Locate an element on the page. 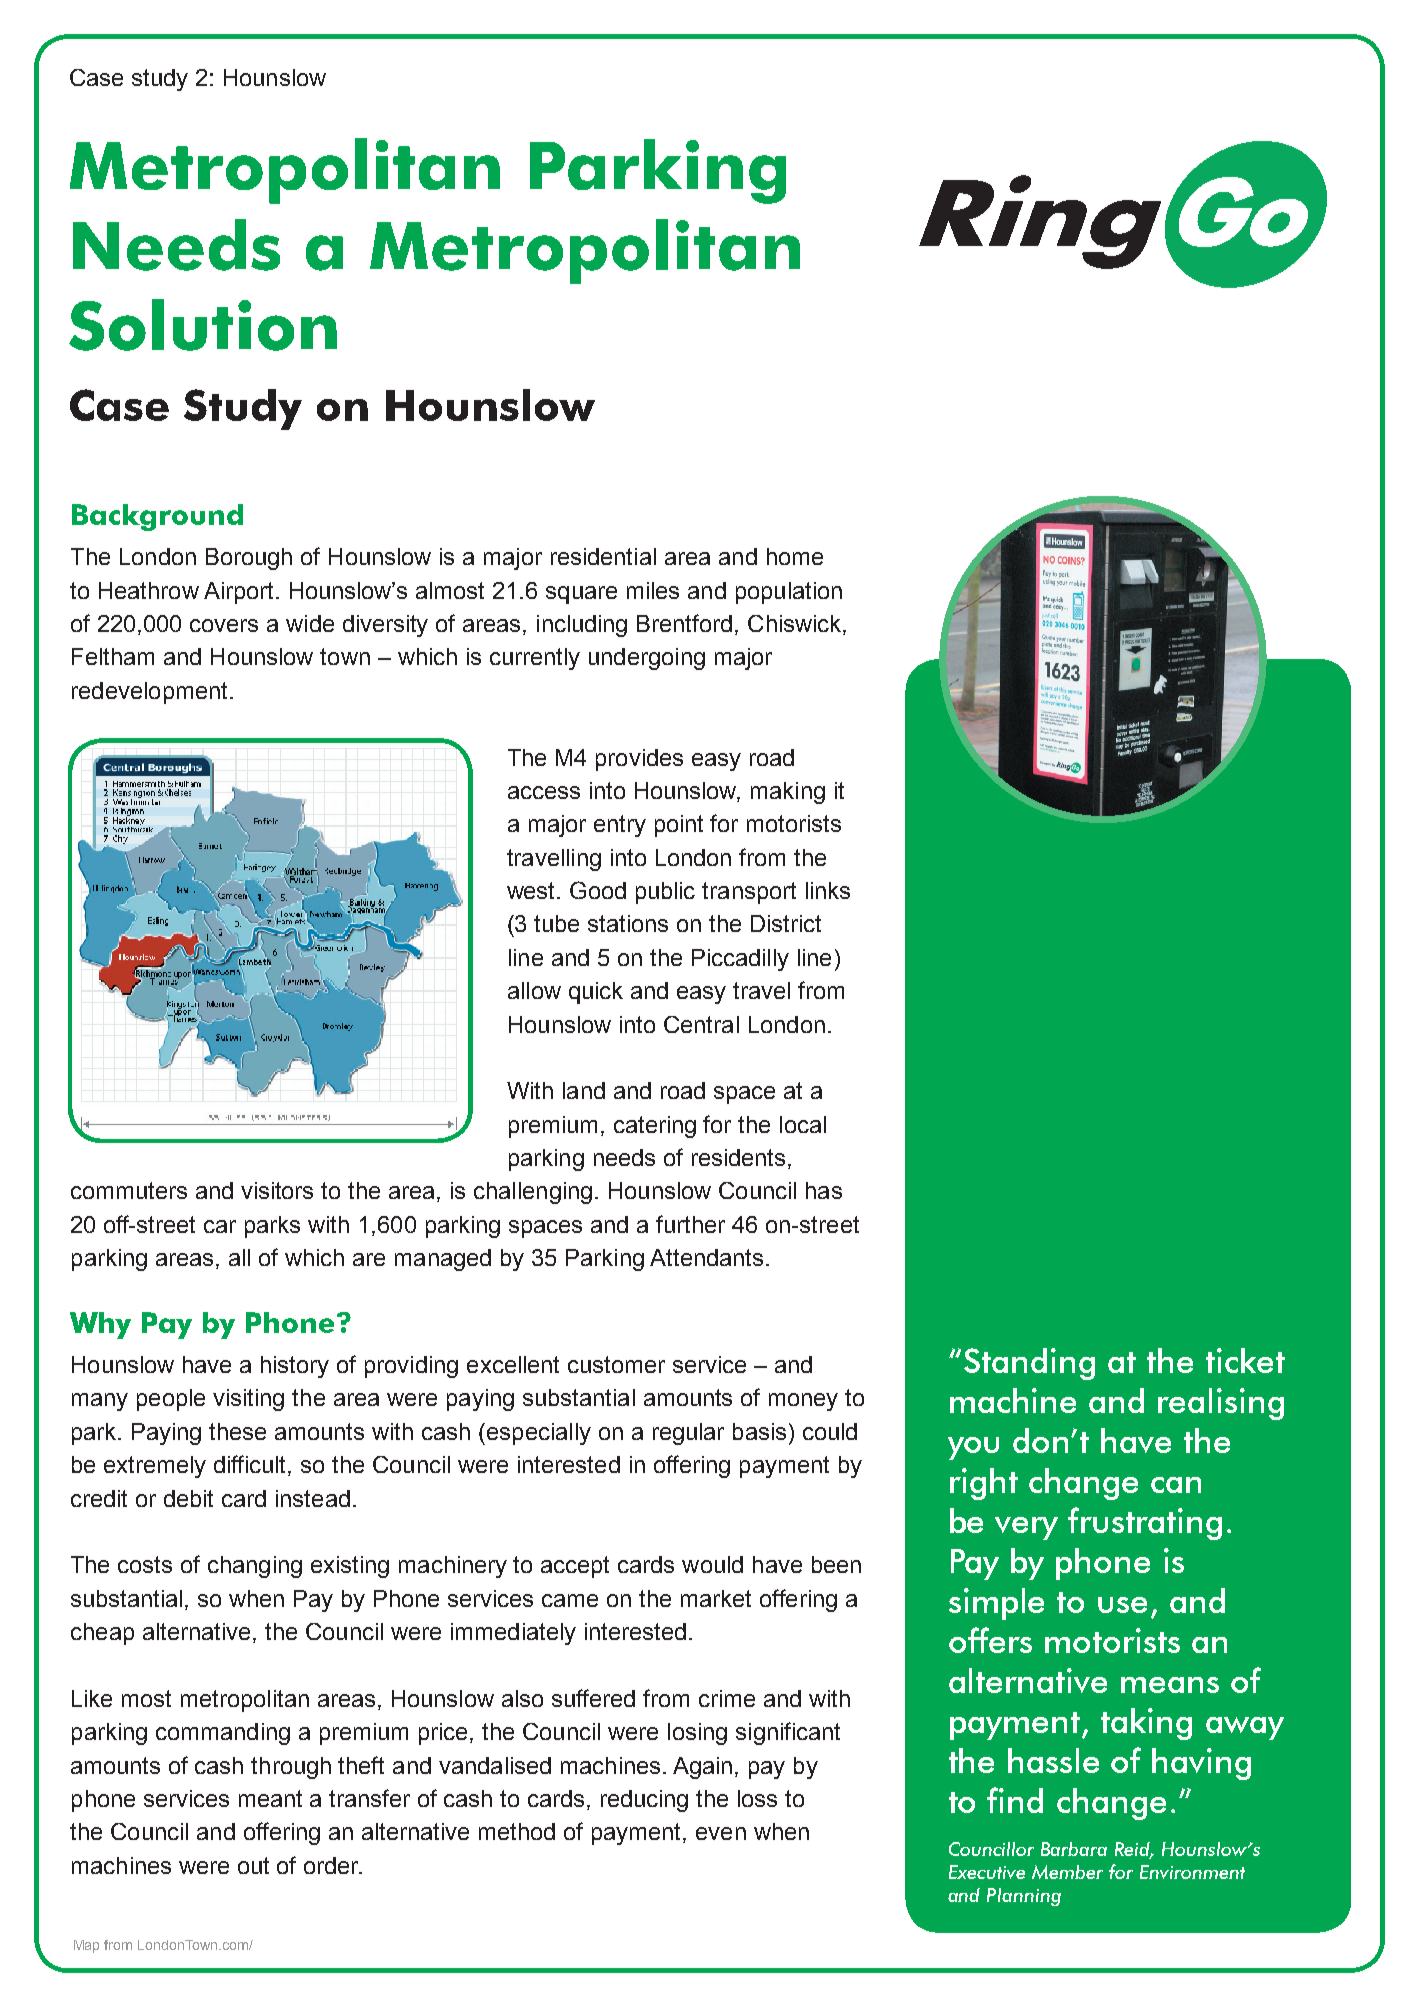  history is located at coordinates (295, 1367).
